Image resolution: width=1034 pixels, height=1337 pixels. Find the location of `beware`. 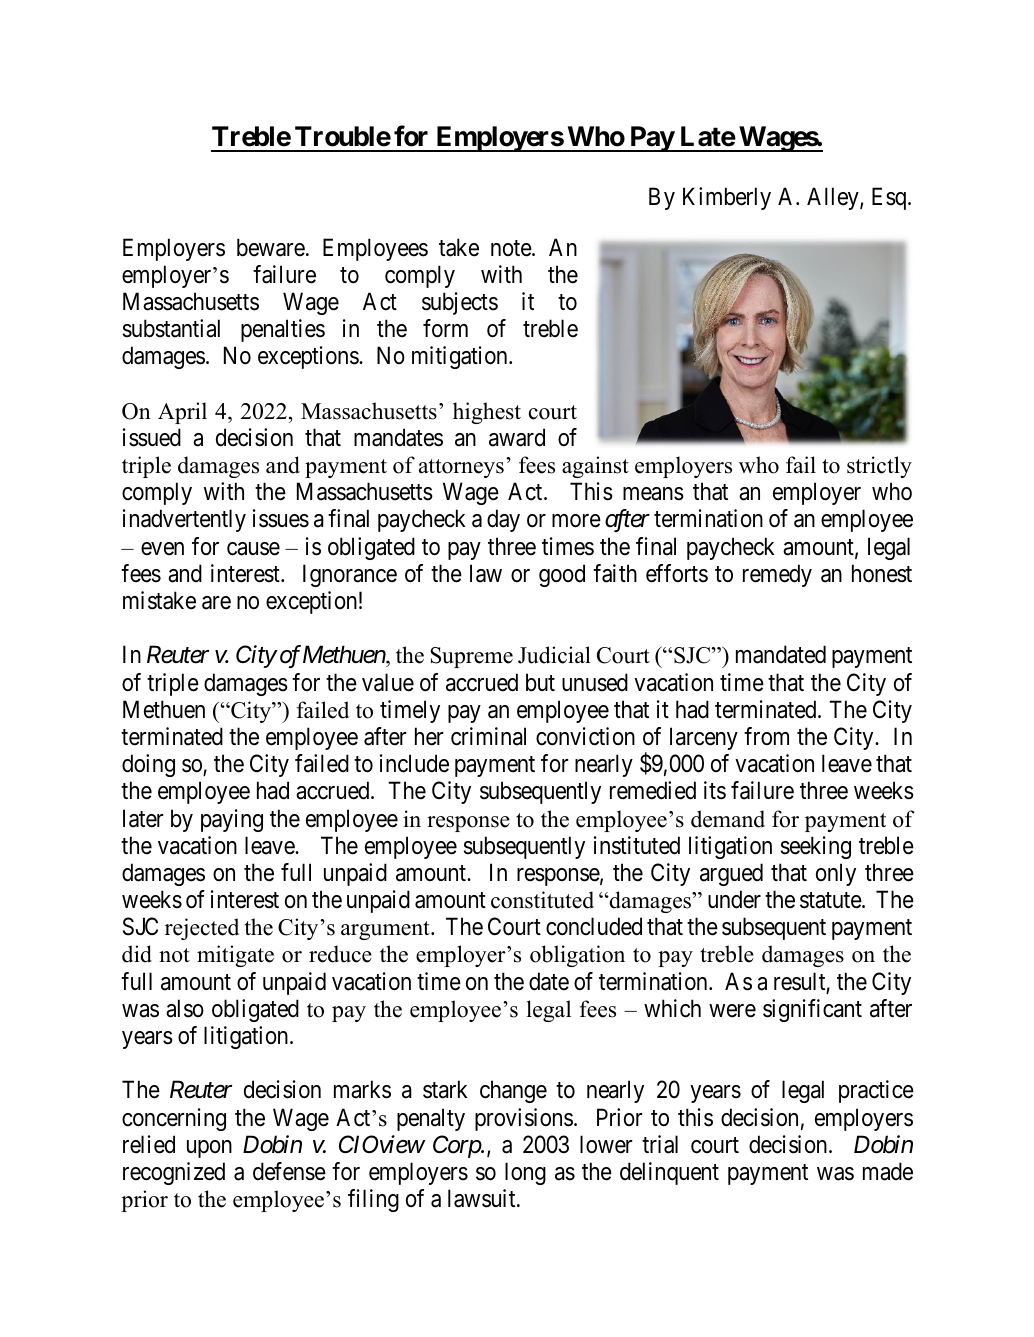

beware is located at coordinates (271, 247).
